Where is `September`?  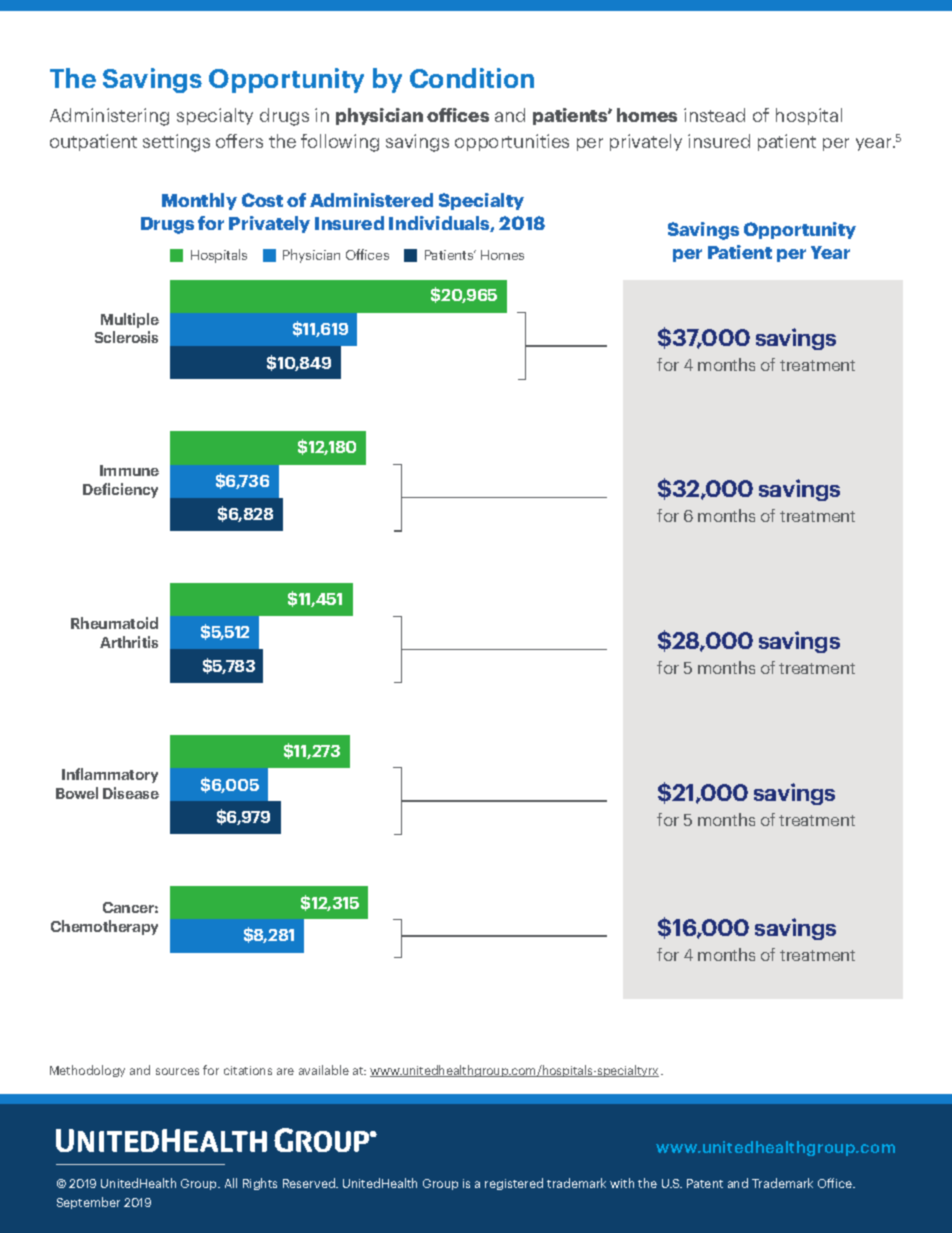
September is located at coordinates (88, 1203).
